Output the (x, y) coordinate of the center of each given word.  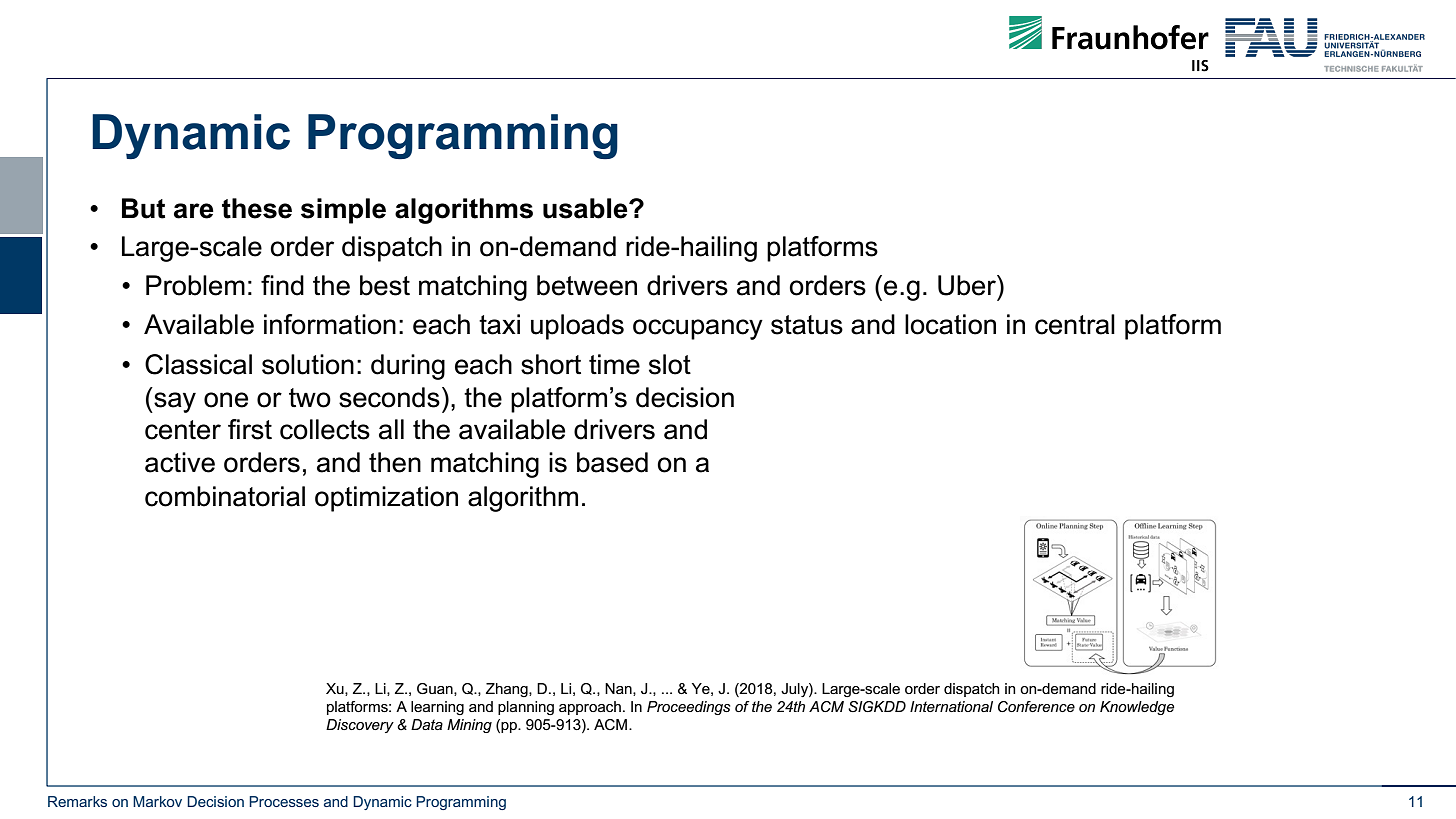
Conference (1036, 706)
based (612, 462)
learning (437, 708)
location (950, 324)
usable (586, 208)
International (951, 706)
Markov (157, 801)
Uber (968, 285)
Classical (198, 364)
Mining (469, 726)
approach (590, 708)
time (614, 364)
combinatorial (225, 496)
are (194, 211)
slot (670, 364)
